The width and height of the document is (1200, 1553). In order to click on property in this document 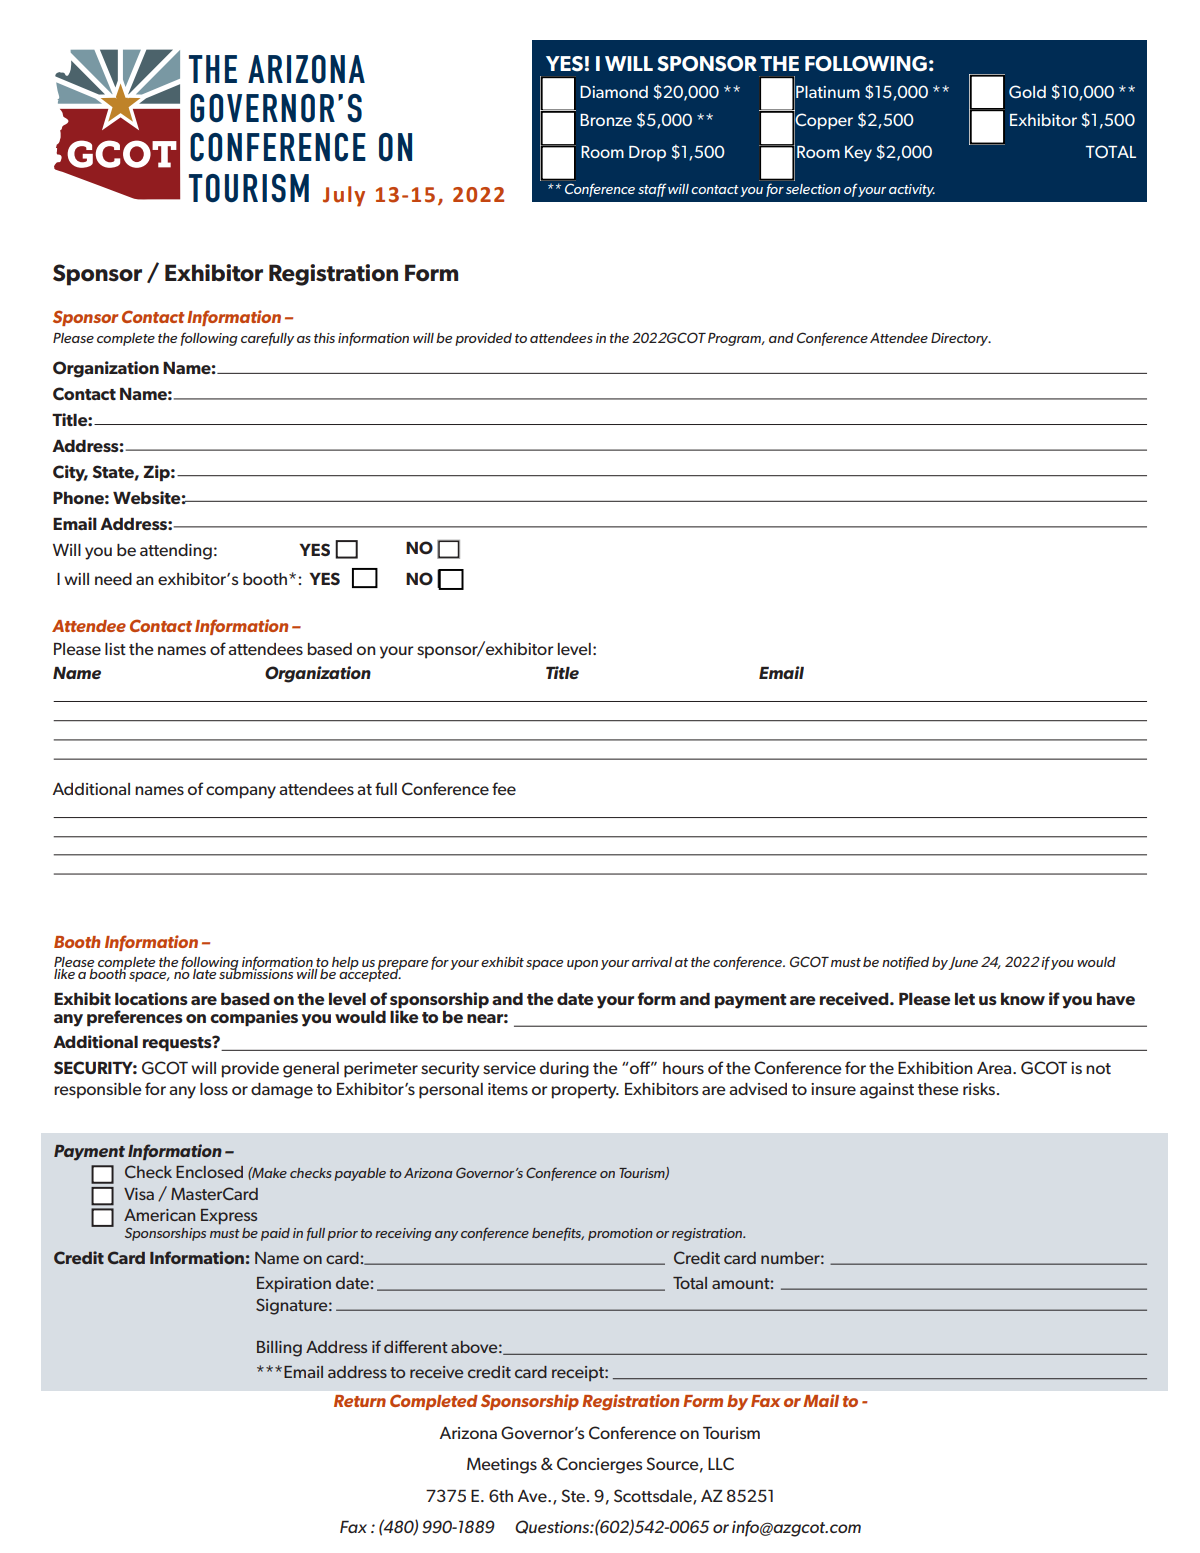, I will do `click(585, 1091)`.
